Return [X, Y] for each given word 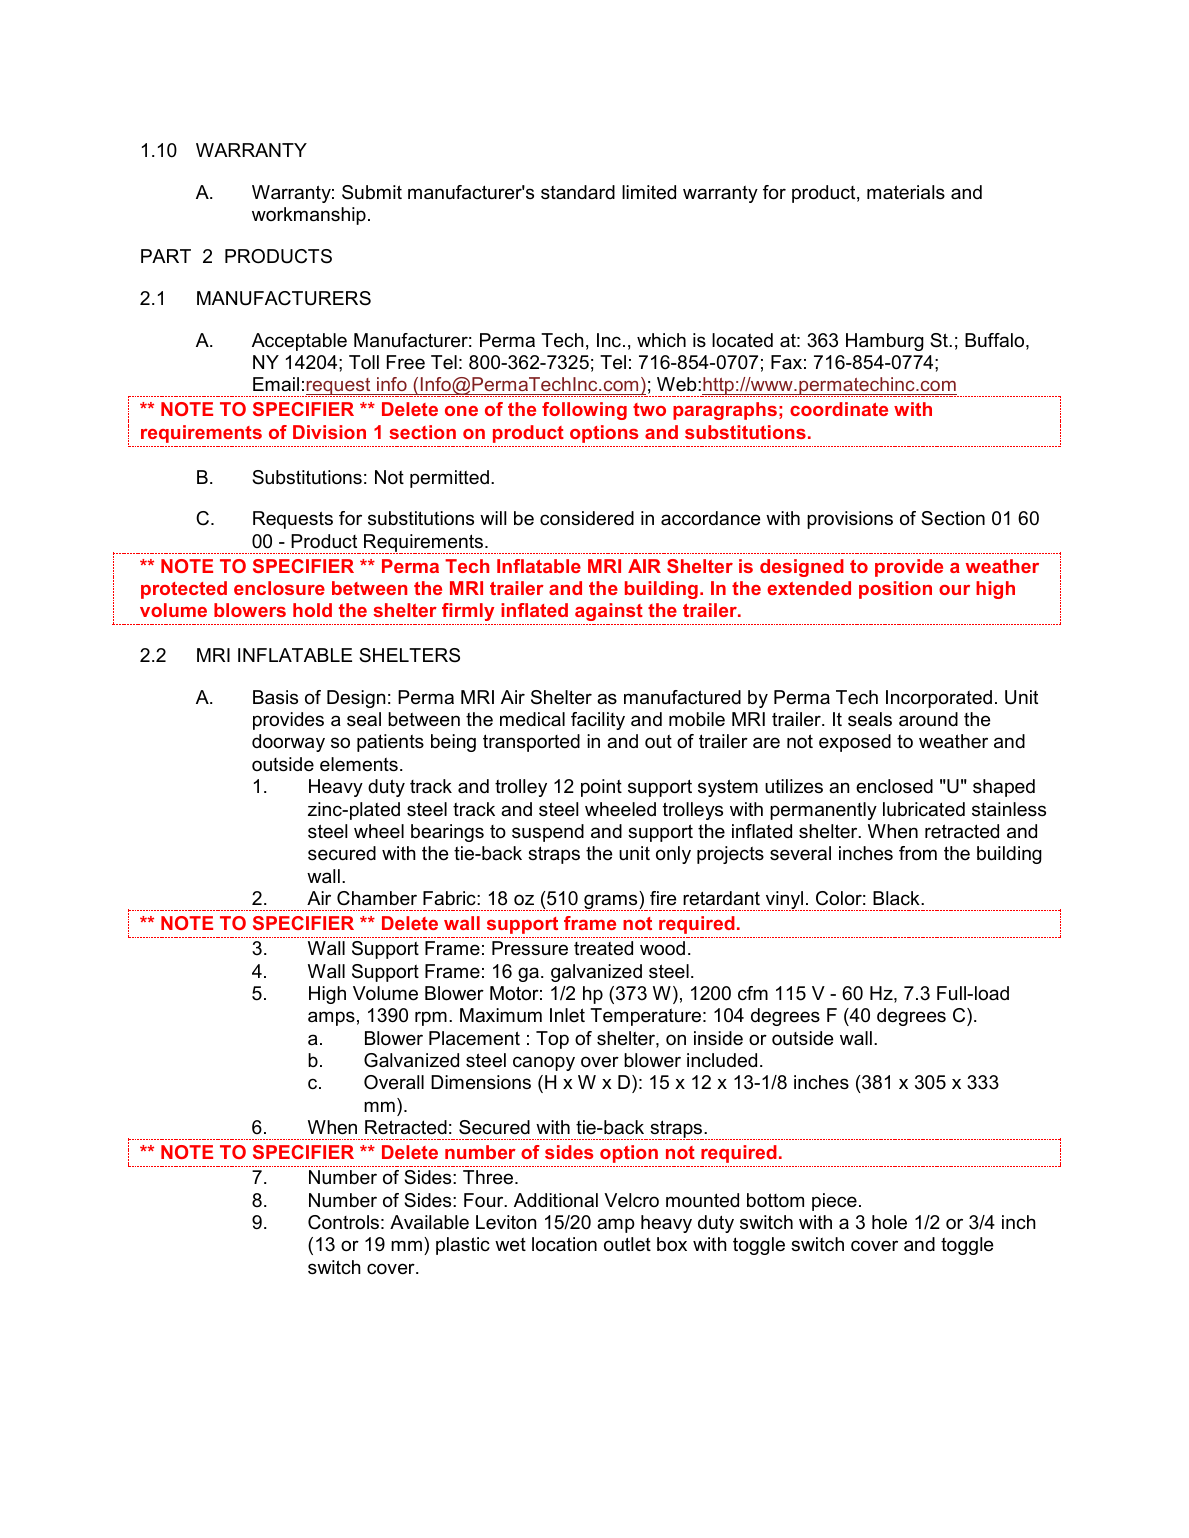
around [928, 719]
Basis [275, 697]
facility [598, 721]
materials [906, 192]
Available [429, 1222]
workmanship [309, 216]
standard [578, 192]
